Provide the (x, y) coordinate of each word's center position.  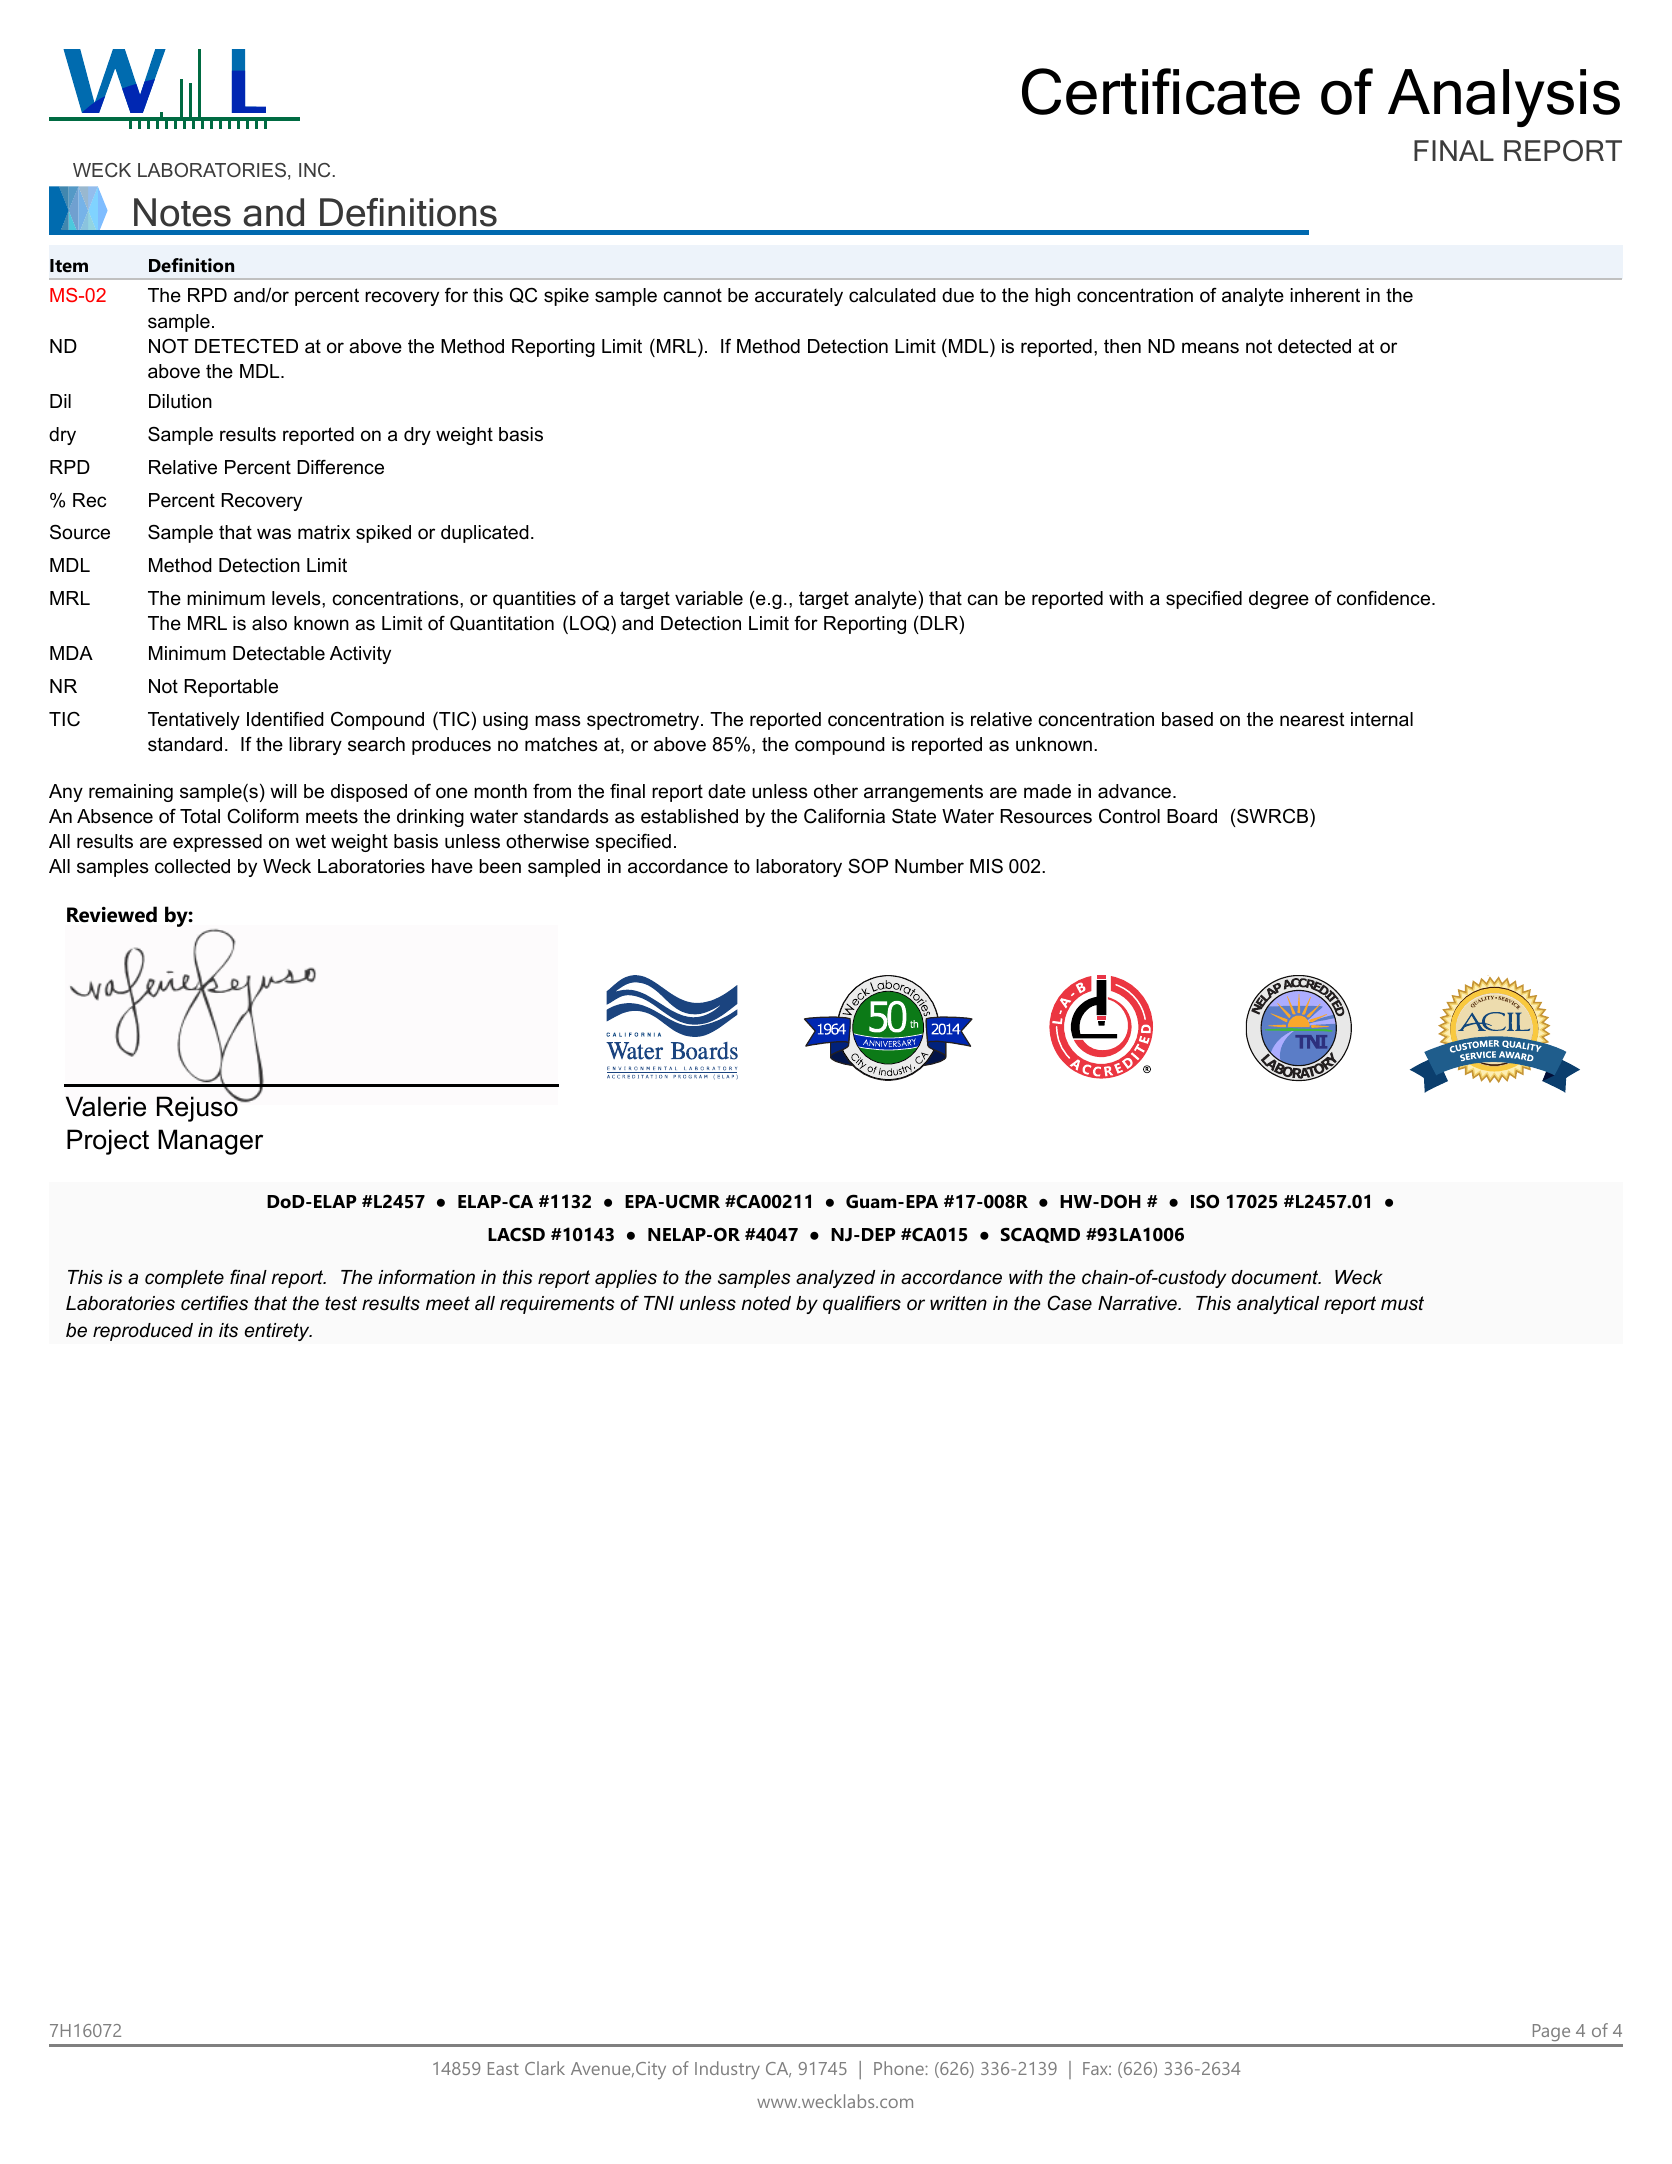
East (503, 2068)
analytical (1278, 1305)
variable (709, 598)
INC (314, 170)
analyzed (835, 1279)
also (269, 623)
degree (1279, 600)
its (228, 1330)
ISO (1205, 1201)
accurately (799, 297)
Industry (727, 2070)
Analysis (1504, 98)
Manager (210, 1142)
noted (766, 1303)
